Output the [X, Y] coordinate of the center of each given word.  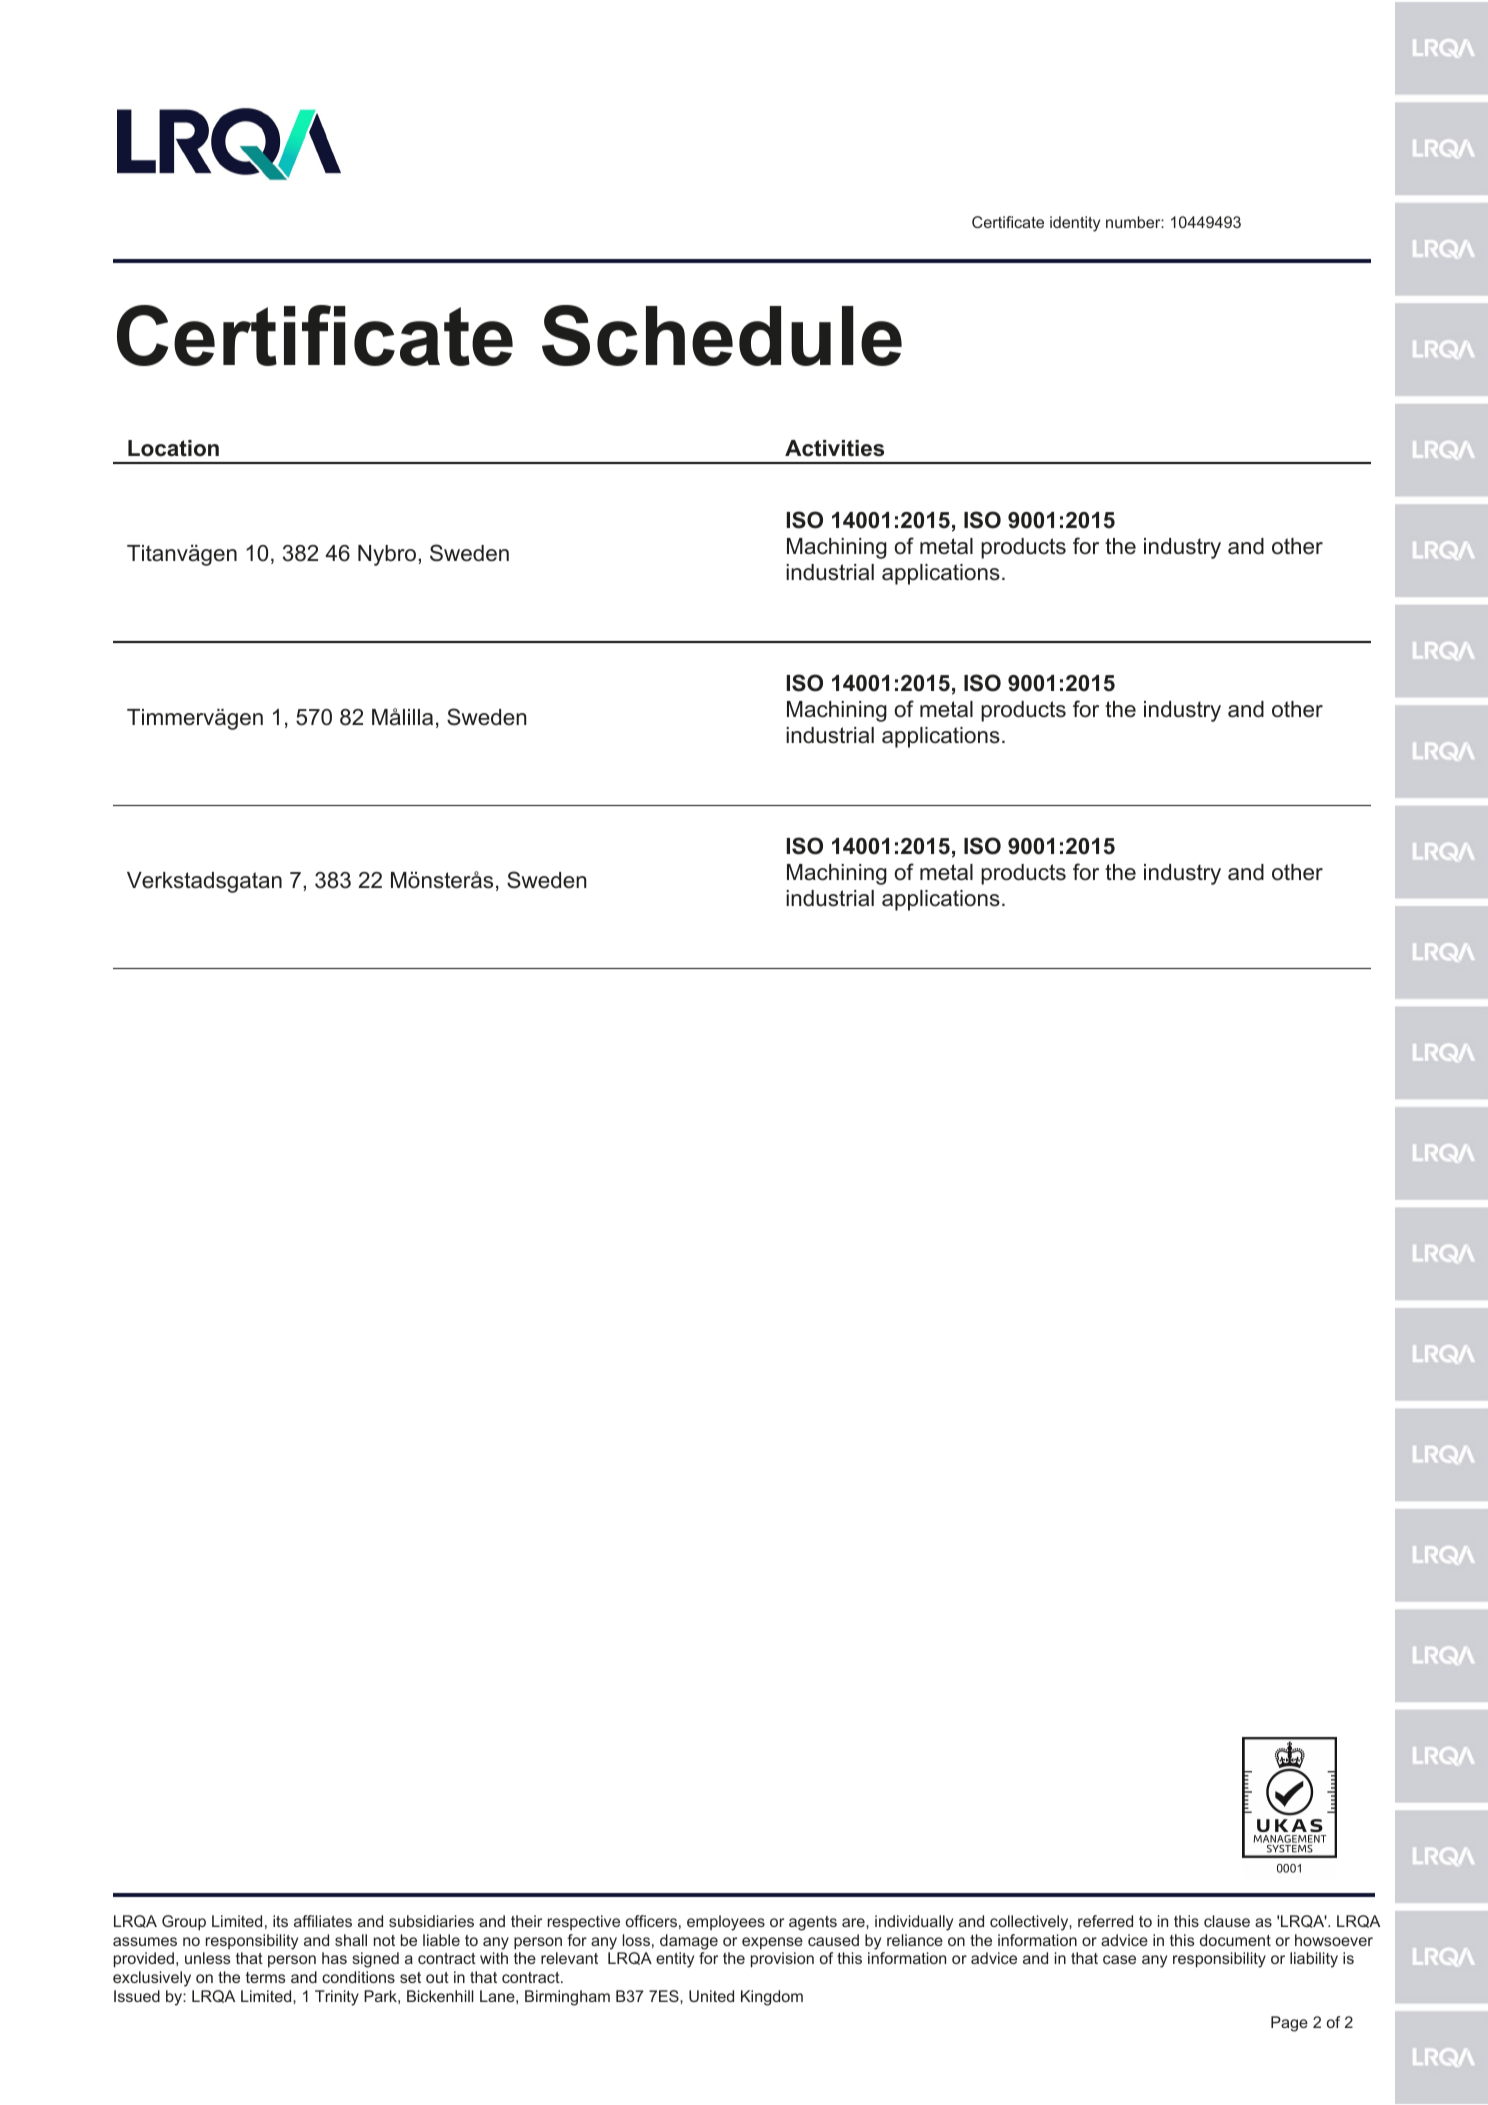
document [1235, 1940]
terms [265, 1977]
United [711, 1996]
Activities [834, 448]
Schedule [722, 335]
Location [173, 448]
